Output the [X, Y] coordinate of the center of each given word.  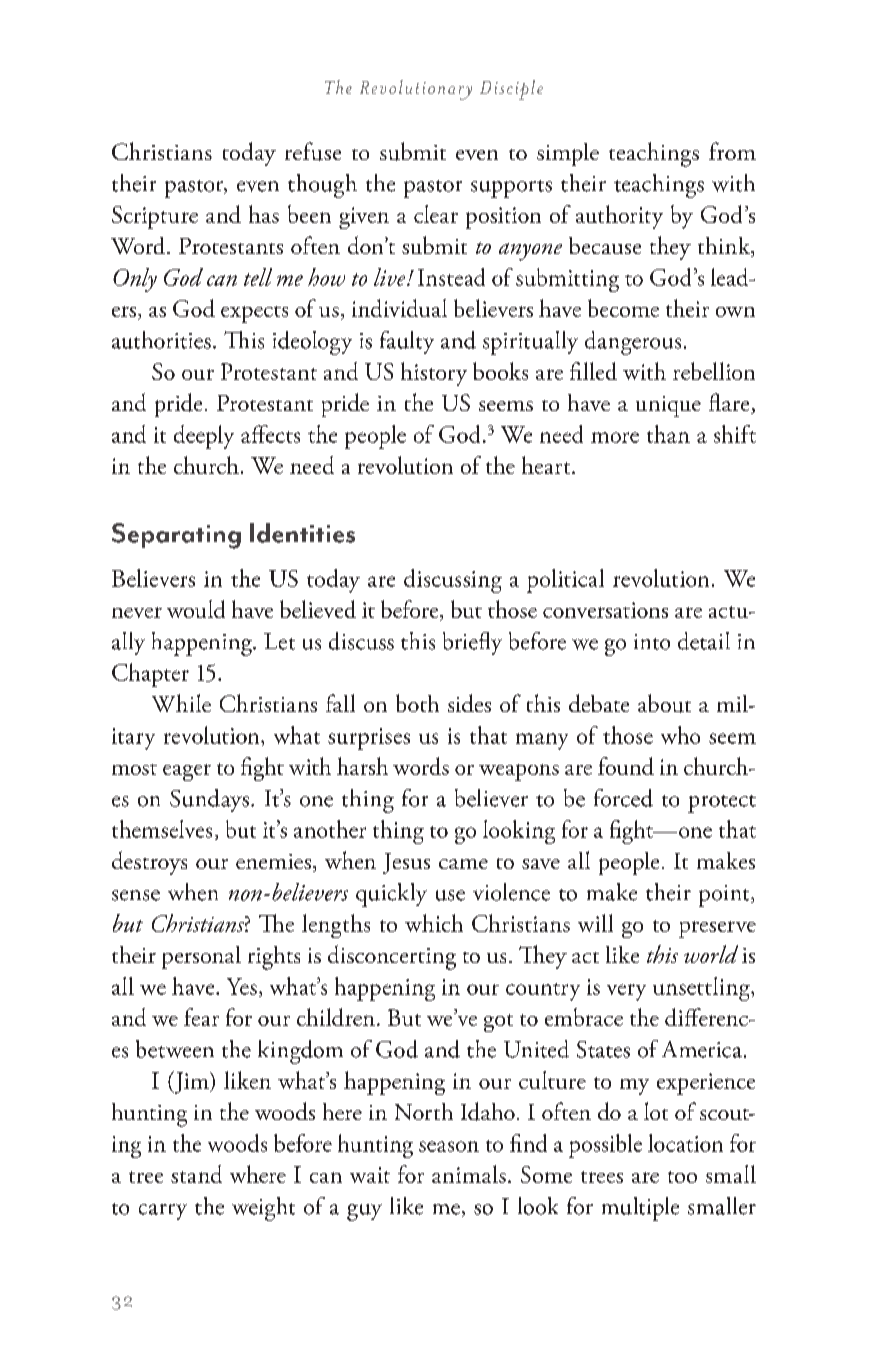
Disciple [511, 90]
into [652, 642]
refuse [313, 151]
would [196, 609]
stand [196, 1174]
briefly [472, 643]
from [732, 151]
